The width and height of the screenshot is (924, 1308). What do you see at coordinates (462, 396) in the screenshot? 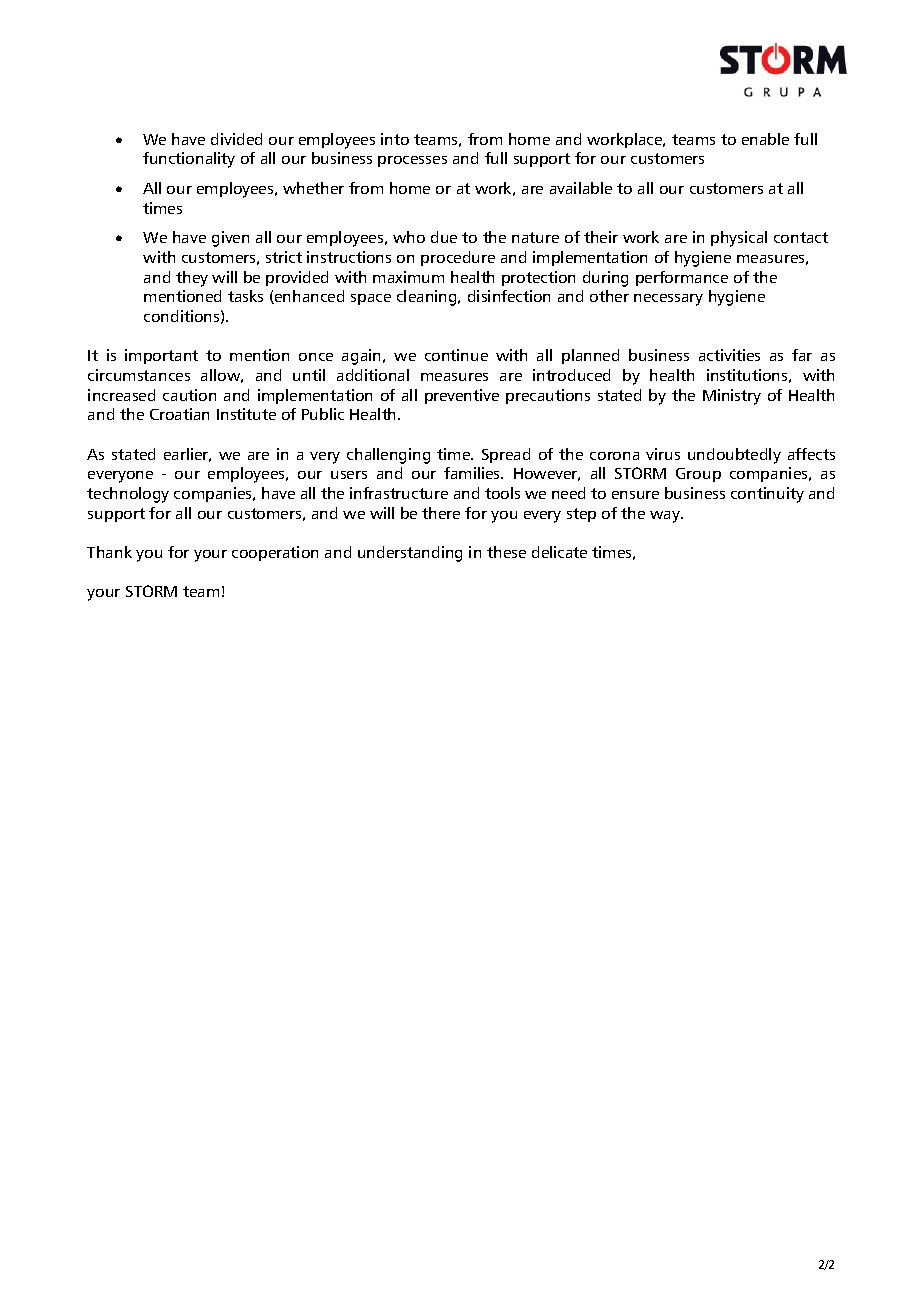
I see `preventive` at bounding box center [462, 396].
